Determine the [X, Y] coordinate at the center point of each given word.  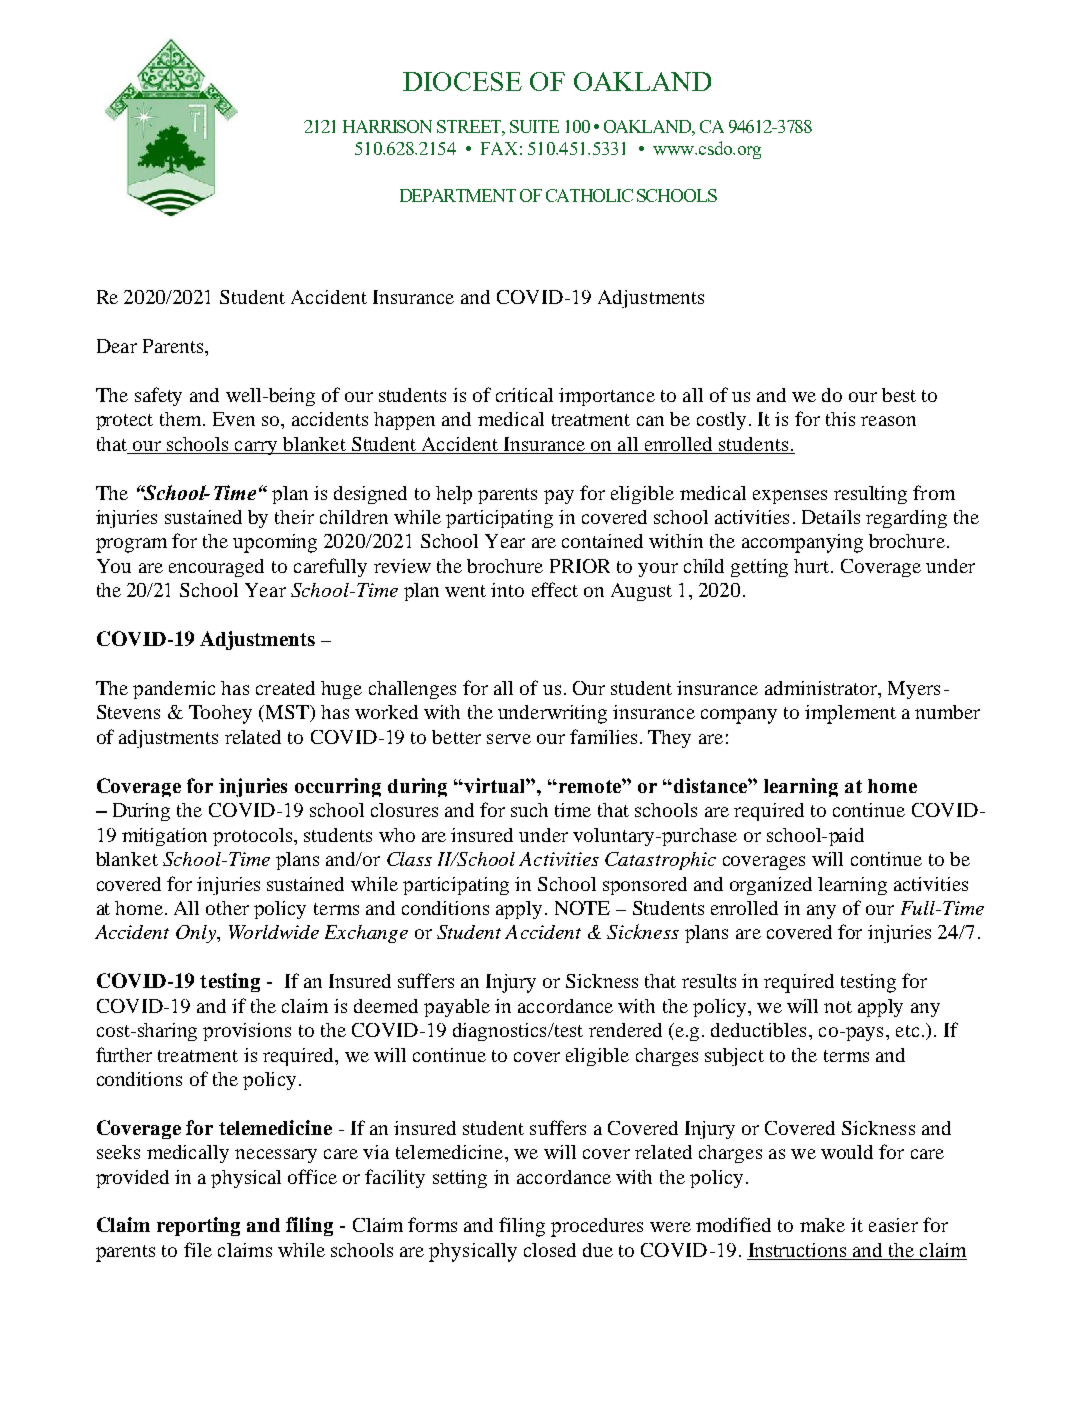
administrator [822, 688]
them [182, 419]
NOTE [582, 908]
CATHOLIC [589, 195]
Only [197, 934]
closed [550, 1250]
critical [524, 395]
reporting [198, 1226]
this [840, 419]
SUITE [534, 126]
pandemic [174, 690]
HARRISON [387, 126]
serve [509, 739]
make [822, 1225]
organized [771, 886]
